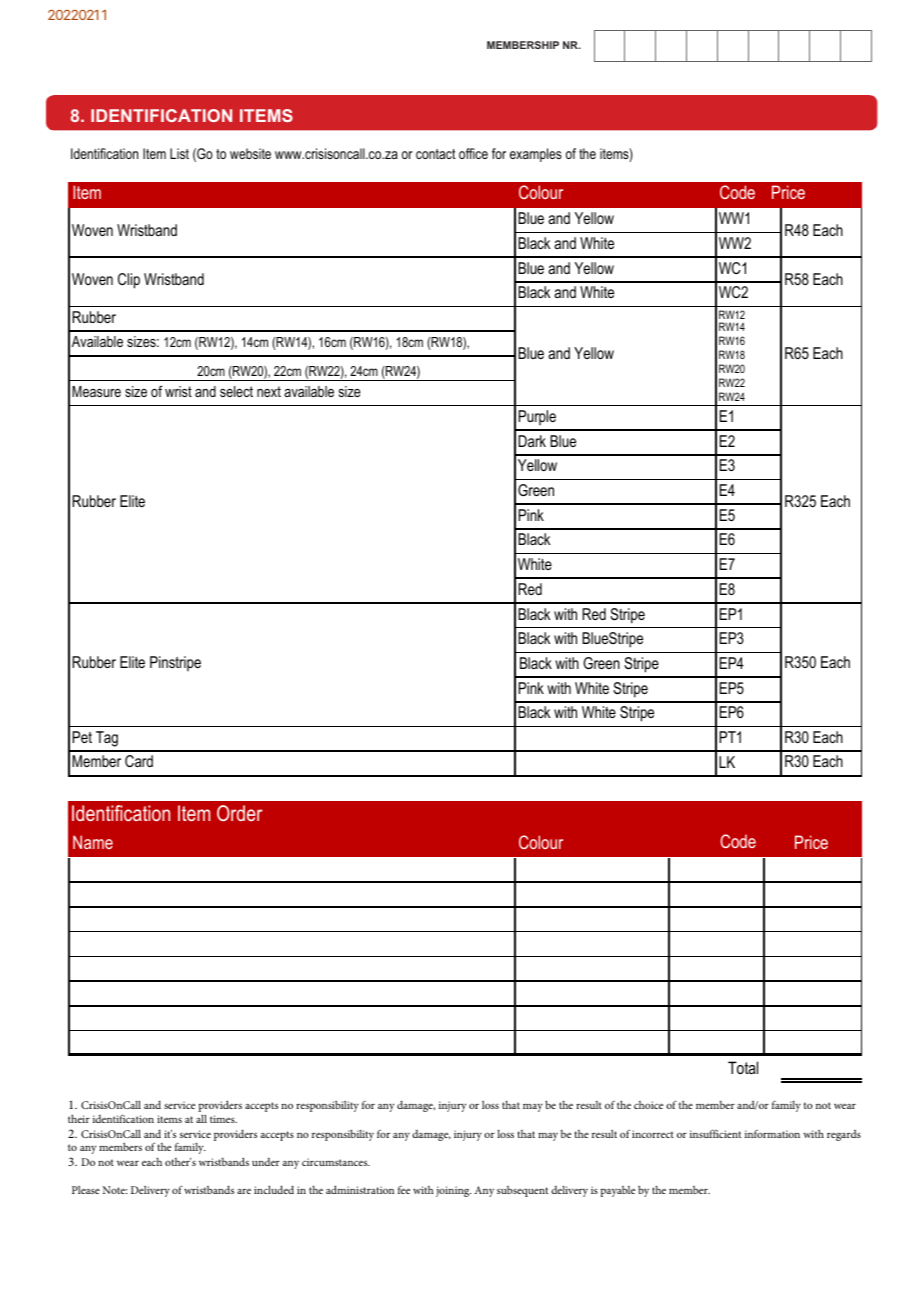 The image size is (924, 1308). Describe the element at coordinates (179, 153) in the screenshot. I see `List` at that location.
